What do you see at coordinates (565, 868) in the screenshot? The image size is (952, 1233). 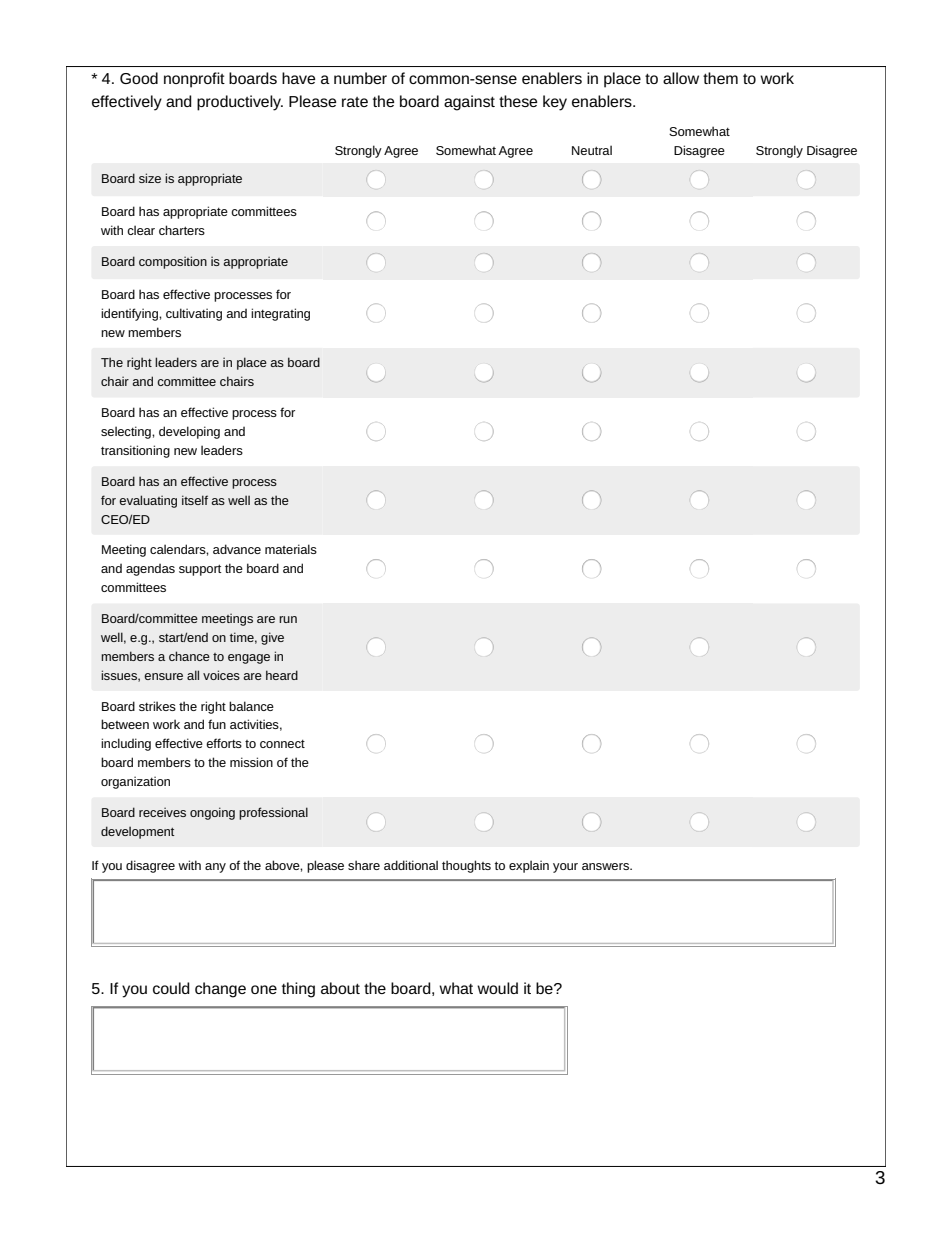 I see `your` at bounding box center [565, 868].
